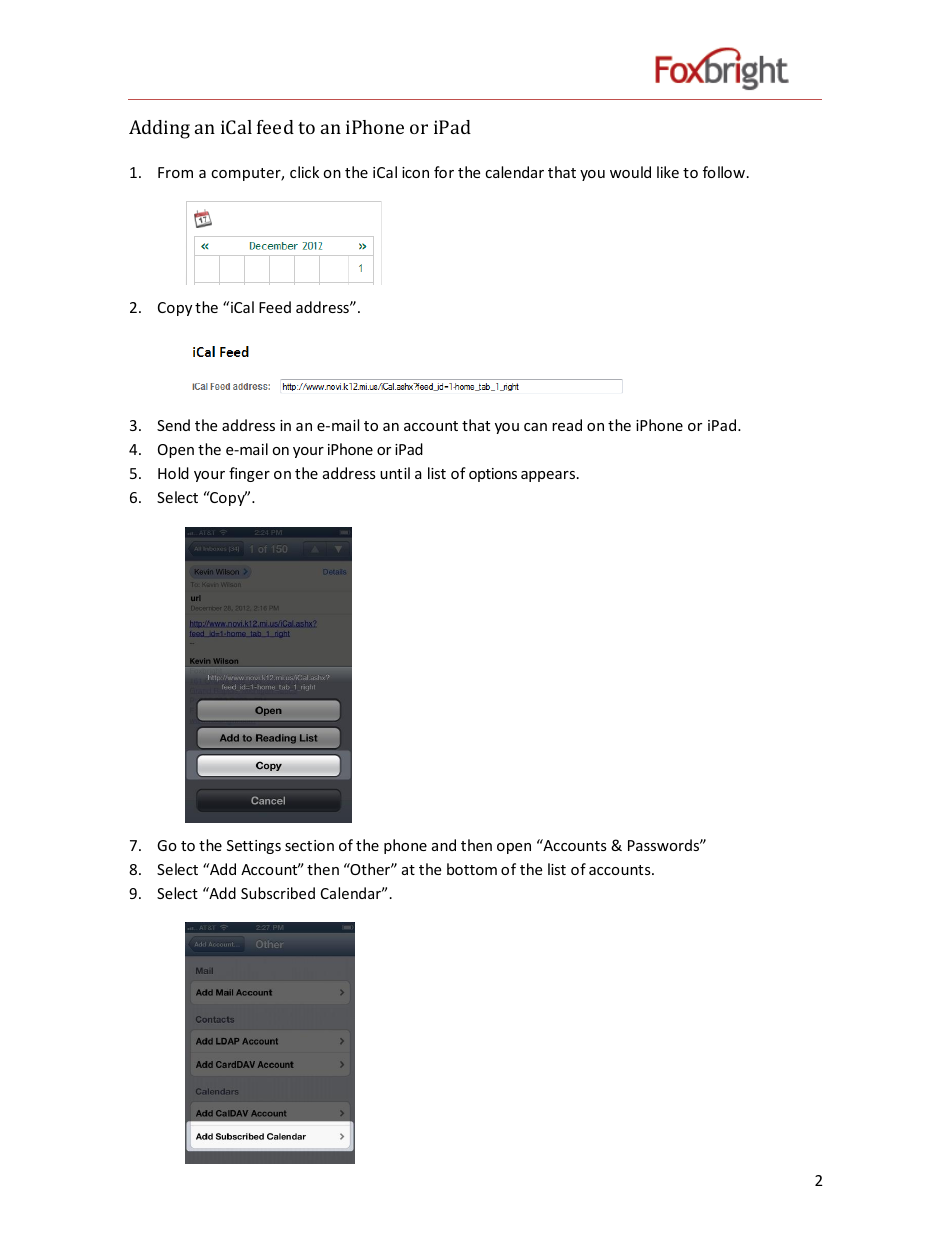  What do you see at coordinates (668, 172) in the screenshot?
I see `like` at bounding box center [668, 172].
